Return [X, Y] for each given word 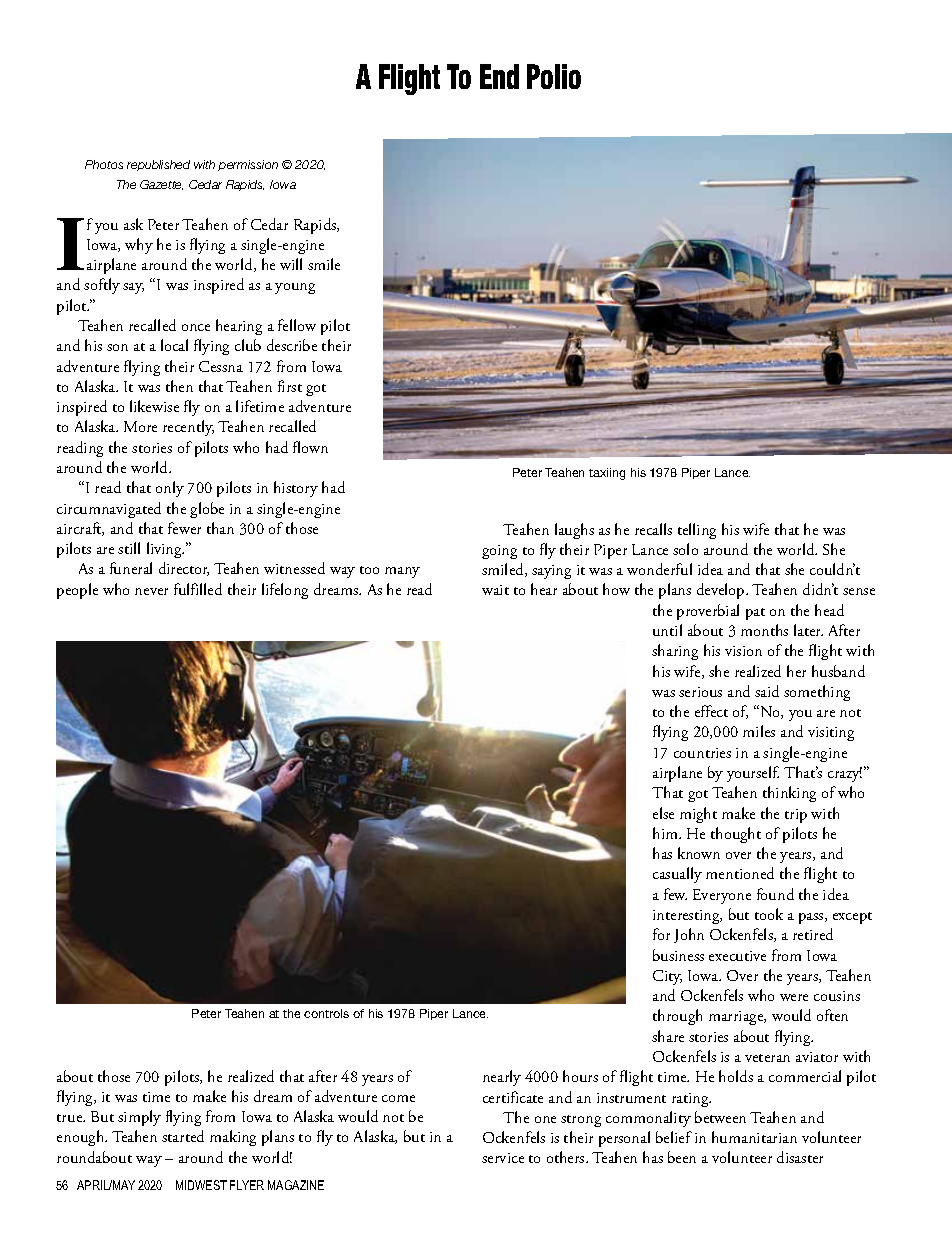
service [503, 1158]
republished [158, 165]
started [183, 1136]
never [151, 591]
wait [495, 590]
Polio [554, 76]
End [499, 76]
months [764, 630]
